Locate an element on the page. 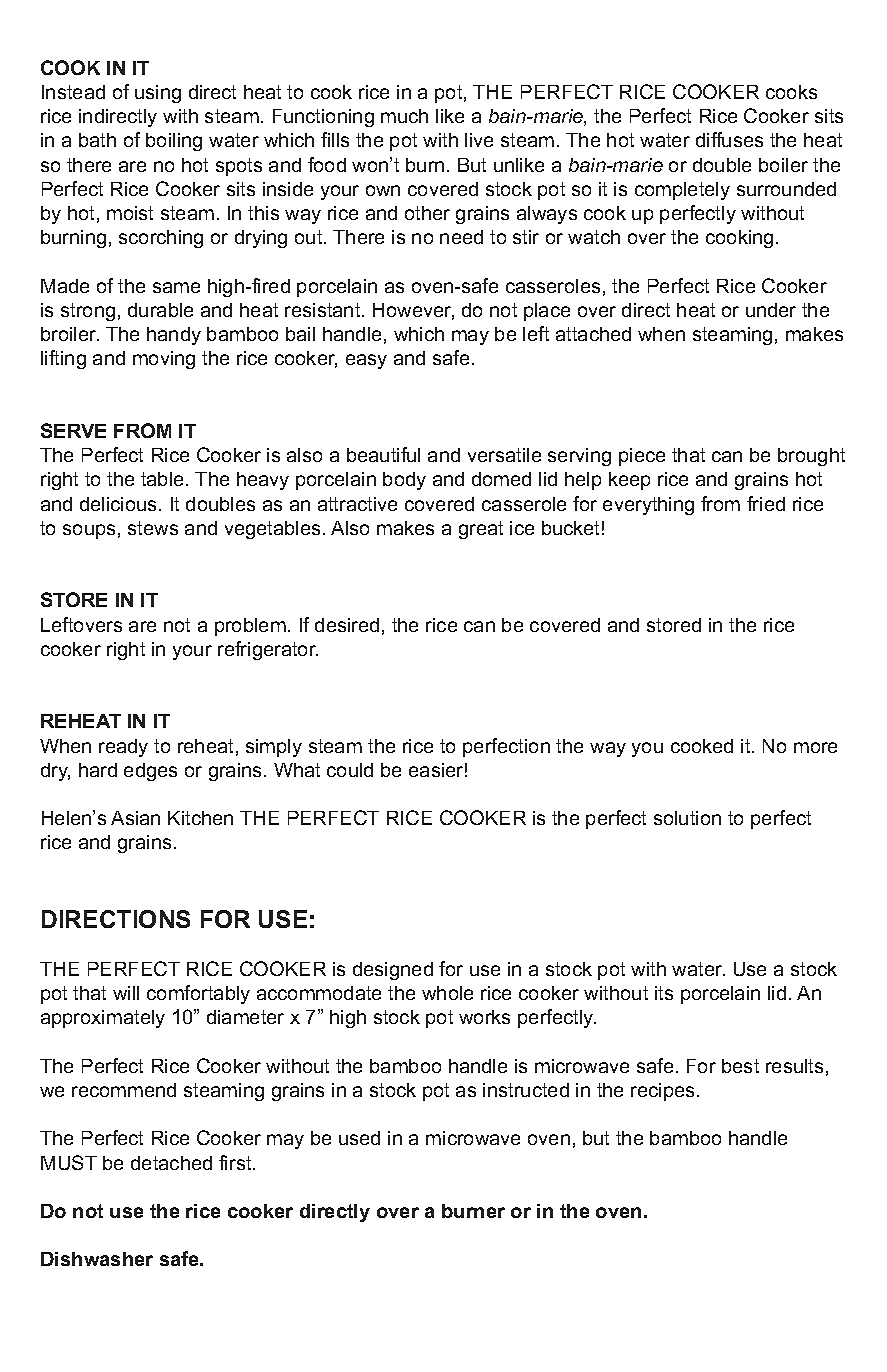 The image size is (887, 1372). used is located at coordinates (359, 1138).
